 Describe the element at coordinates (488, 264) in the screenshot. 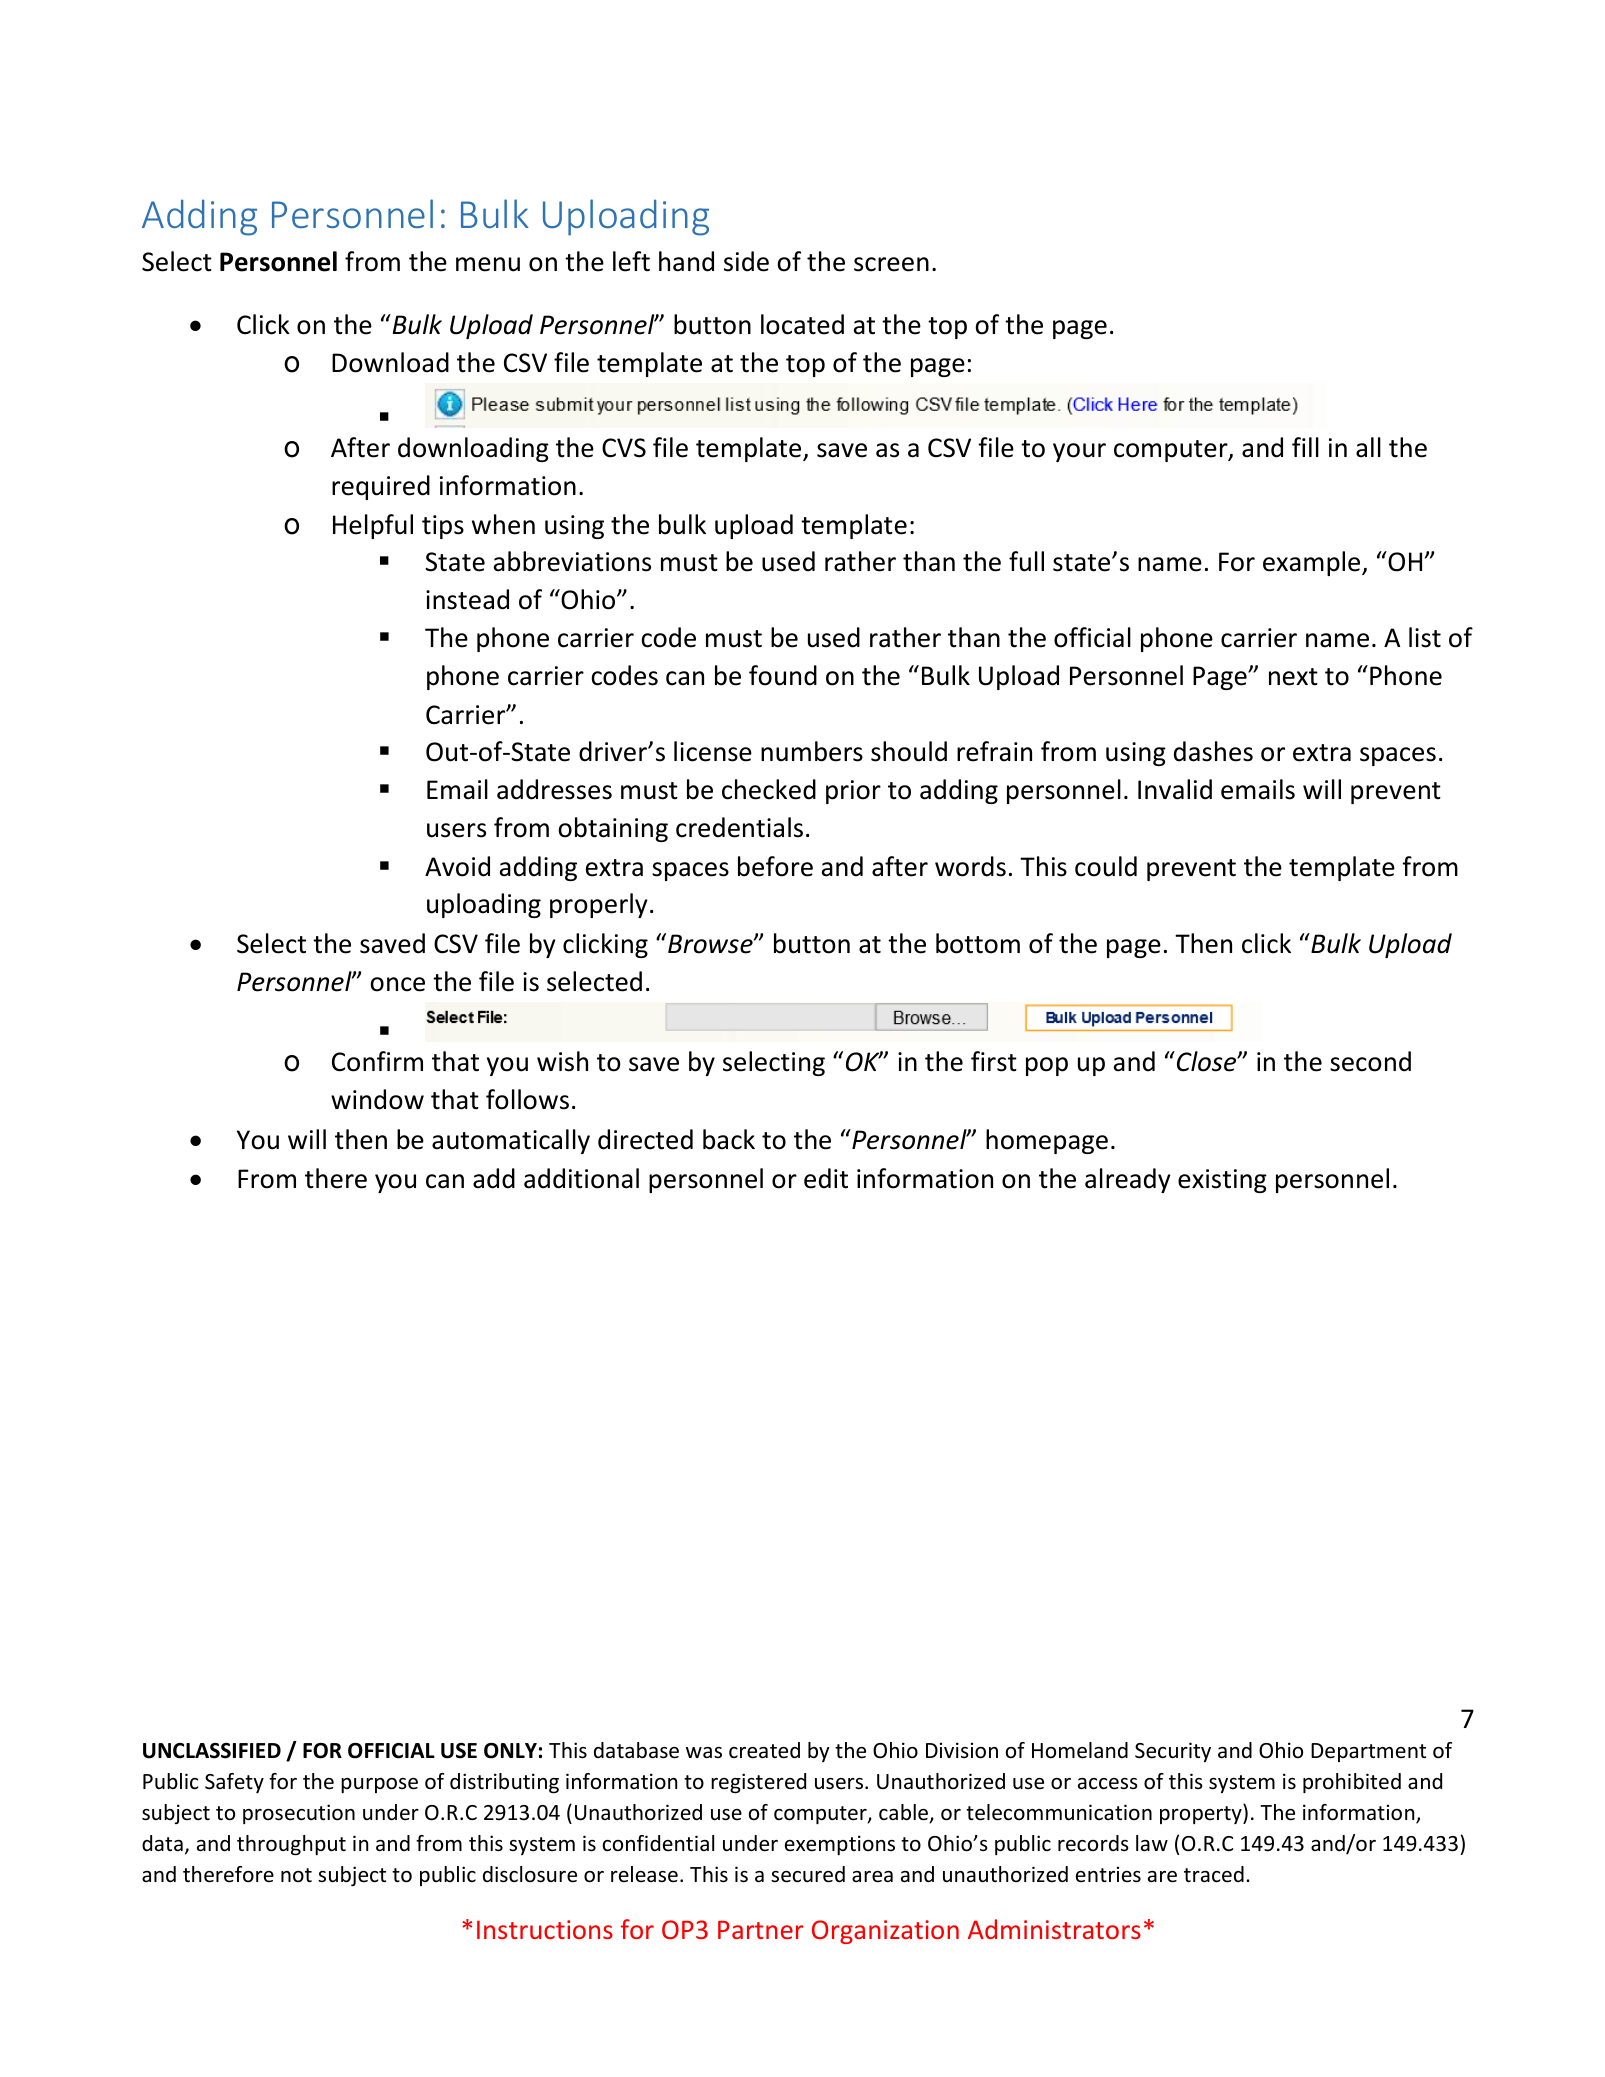

I see `menu` at that location.
